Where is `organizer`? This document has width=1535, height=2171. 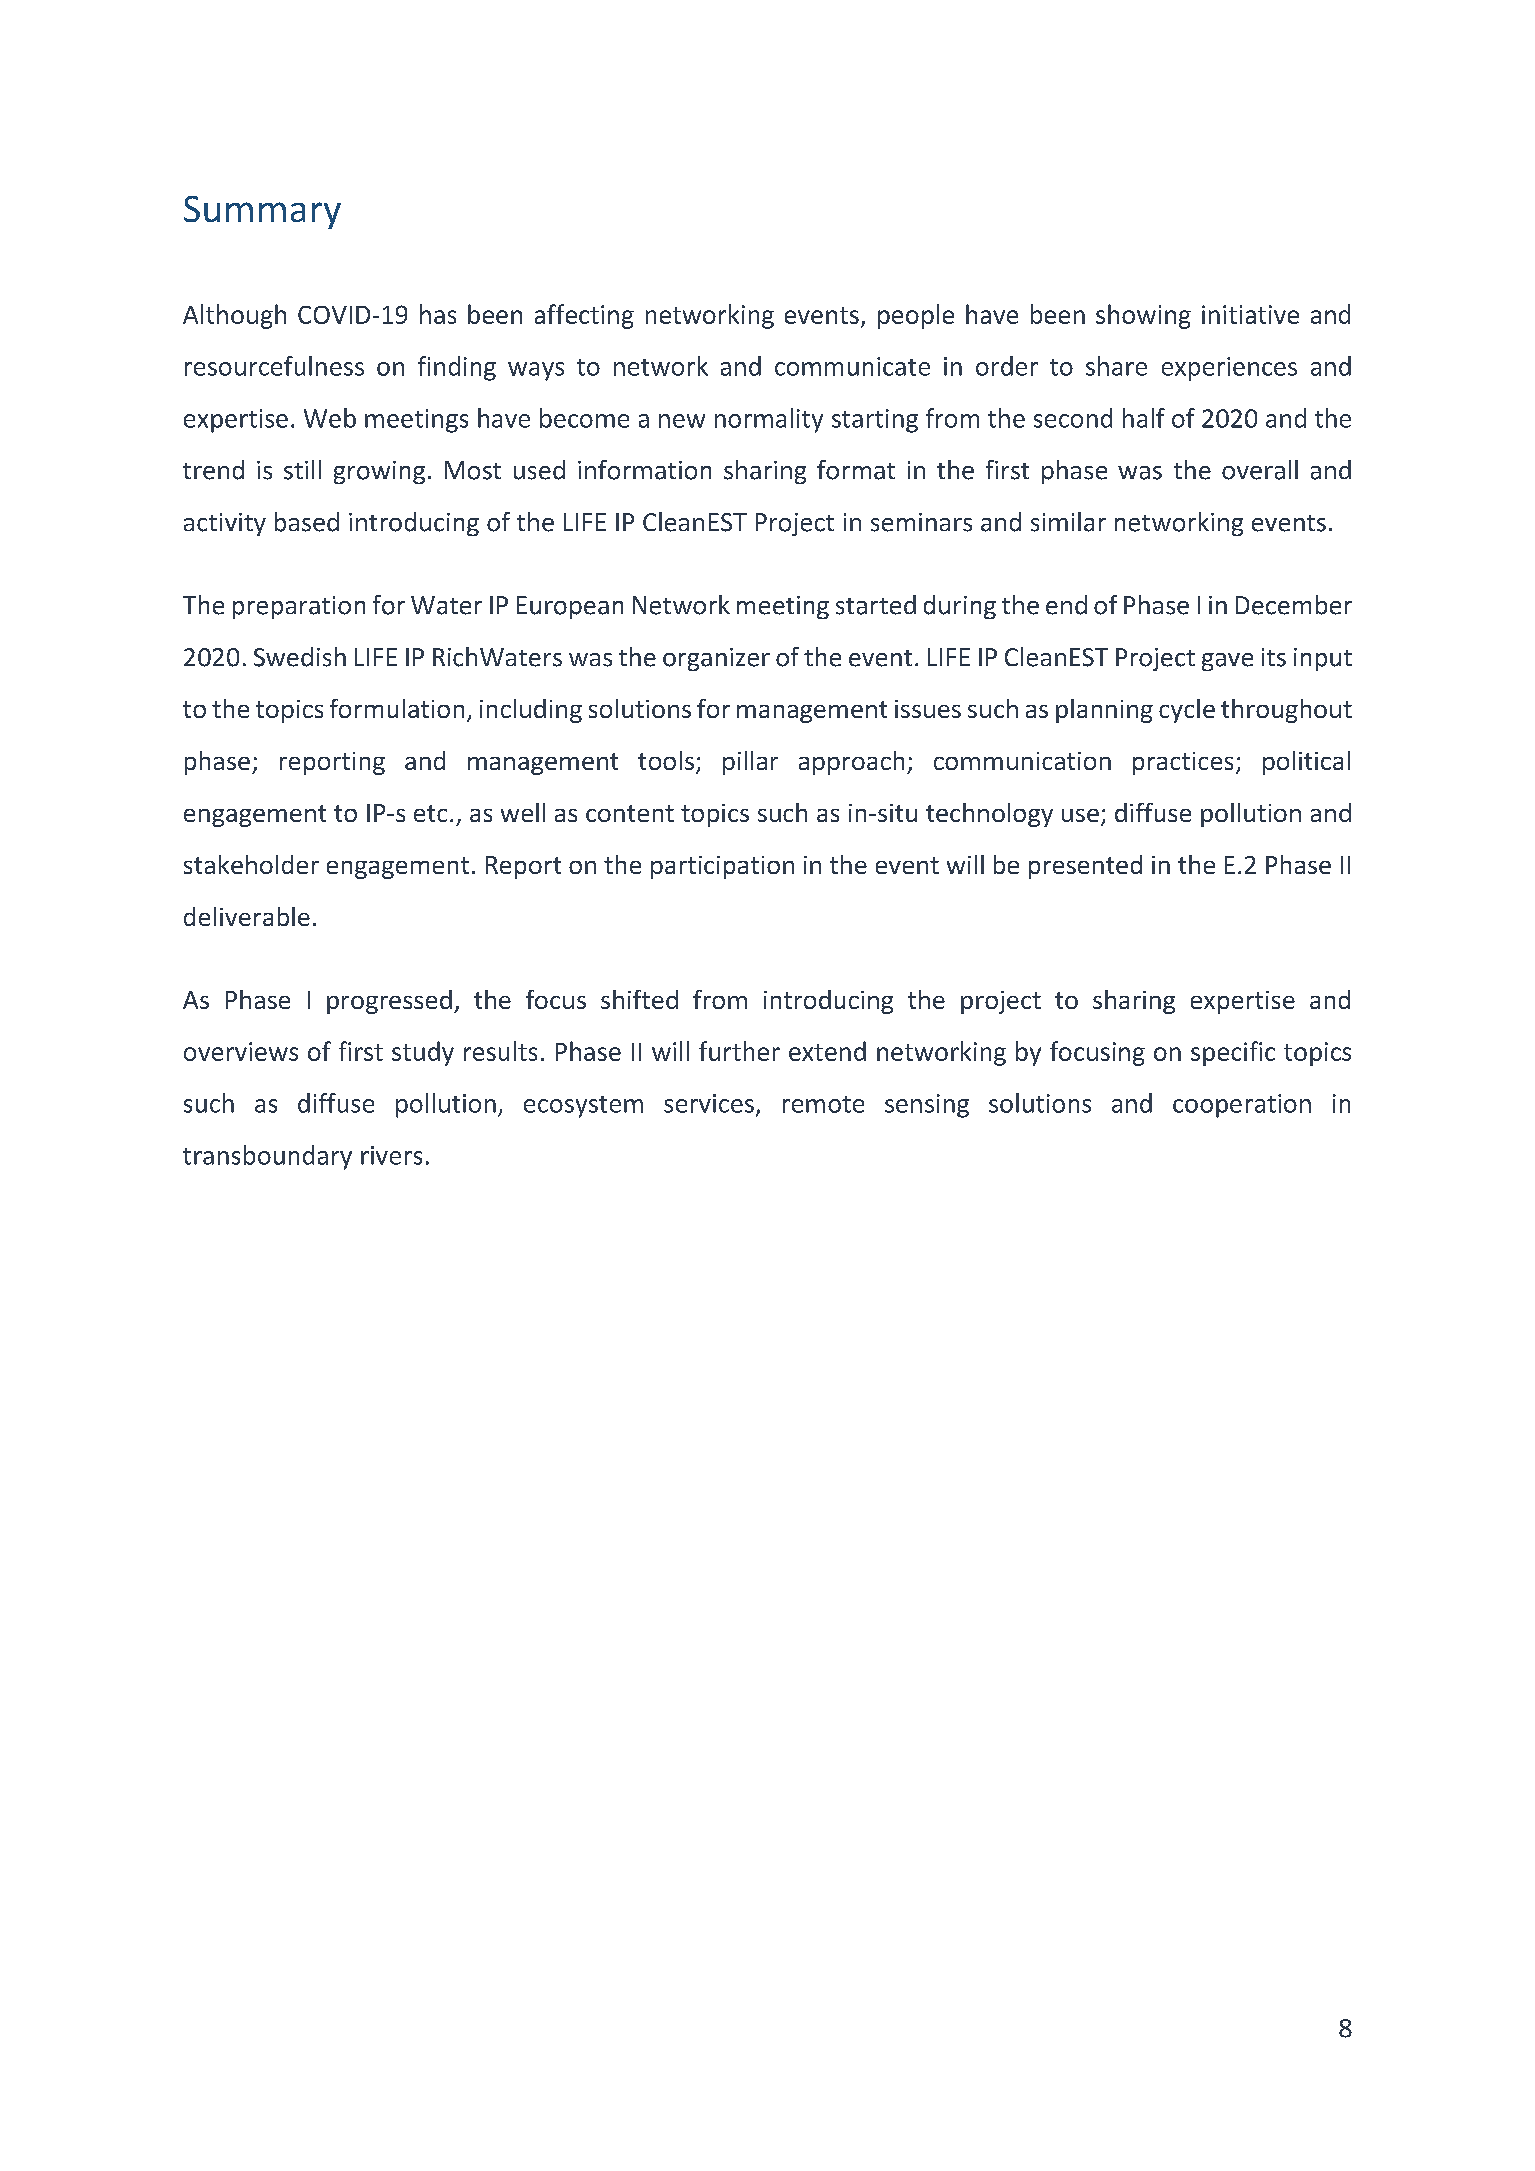
organizer is located at coordinates (716, 659).
